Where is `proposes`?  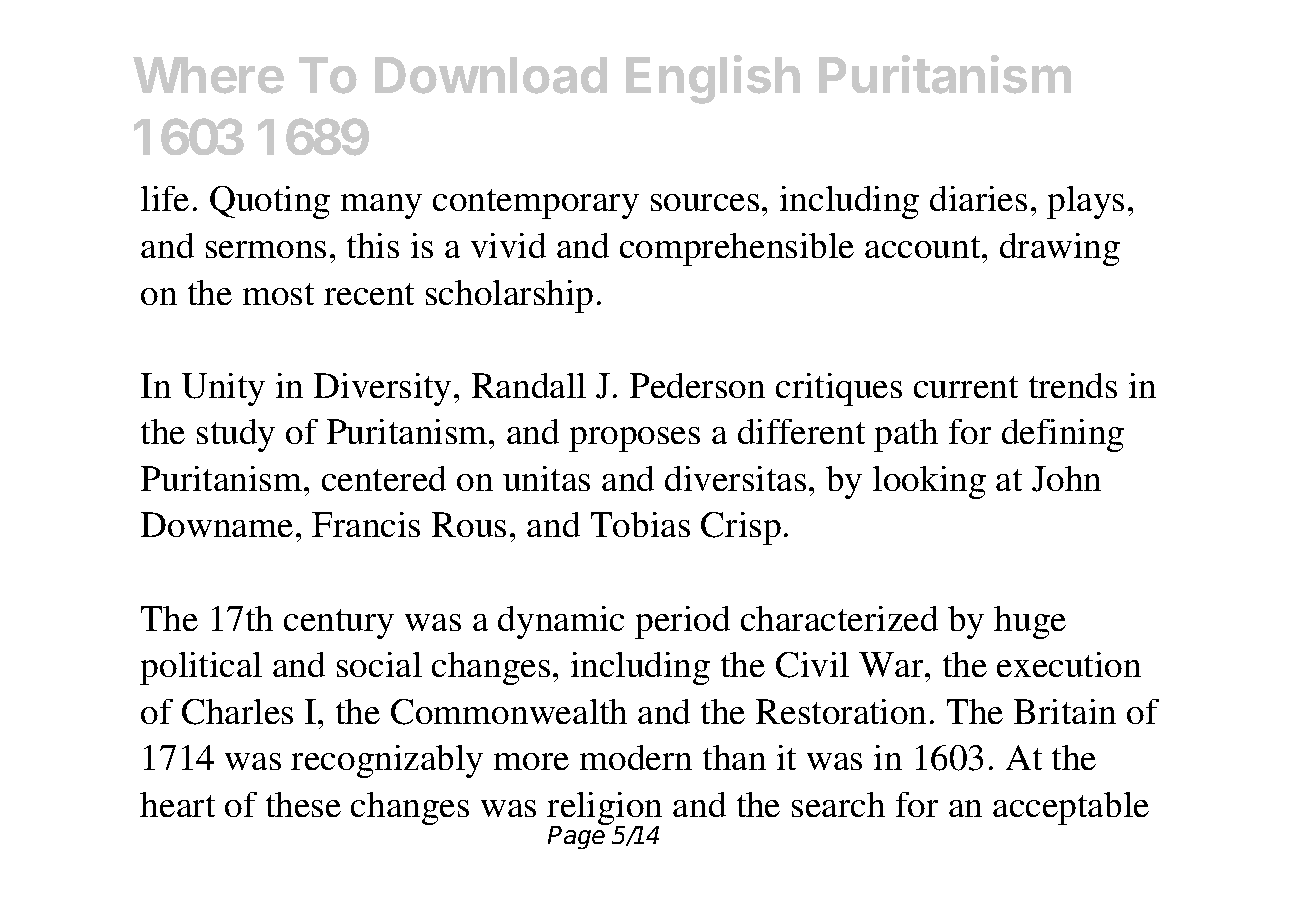 proposes is located at coordinates (634, 439).
